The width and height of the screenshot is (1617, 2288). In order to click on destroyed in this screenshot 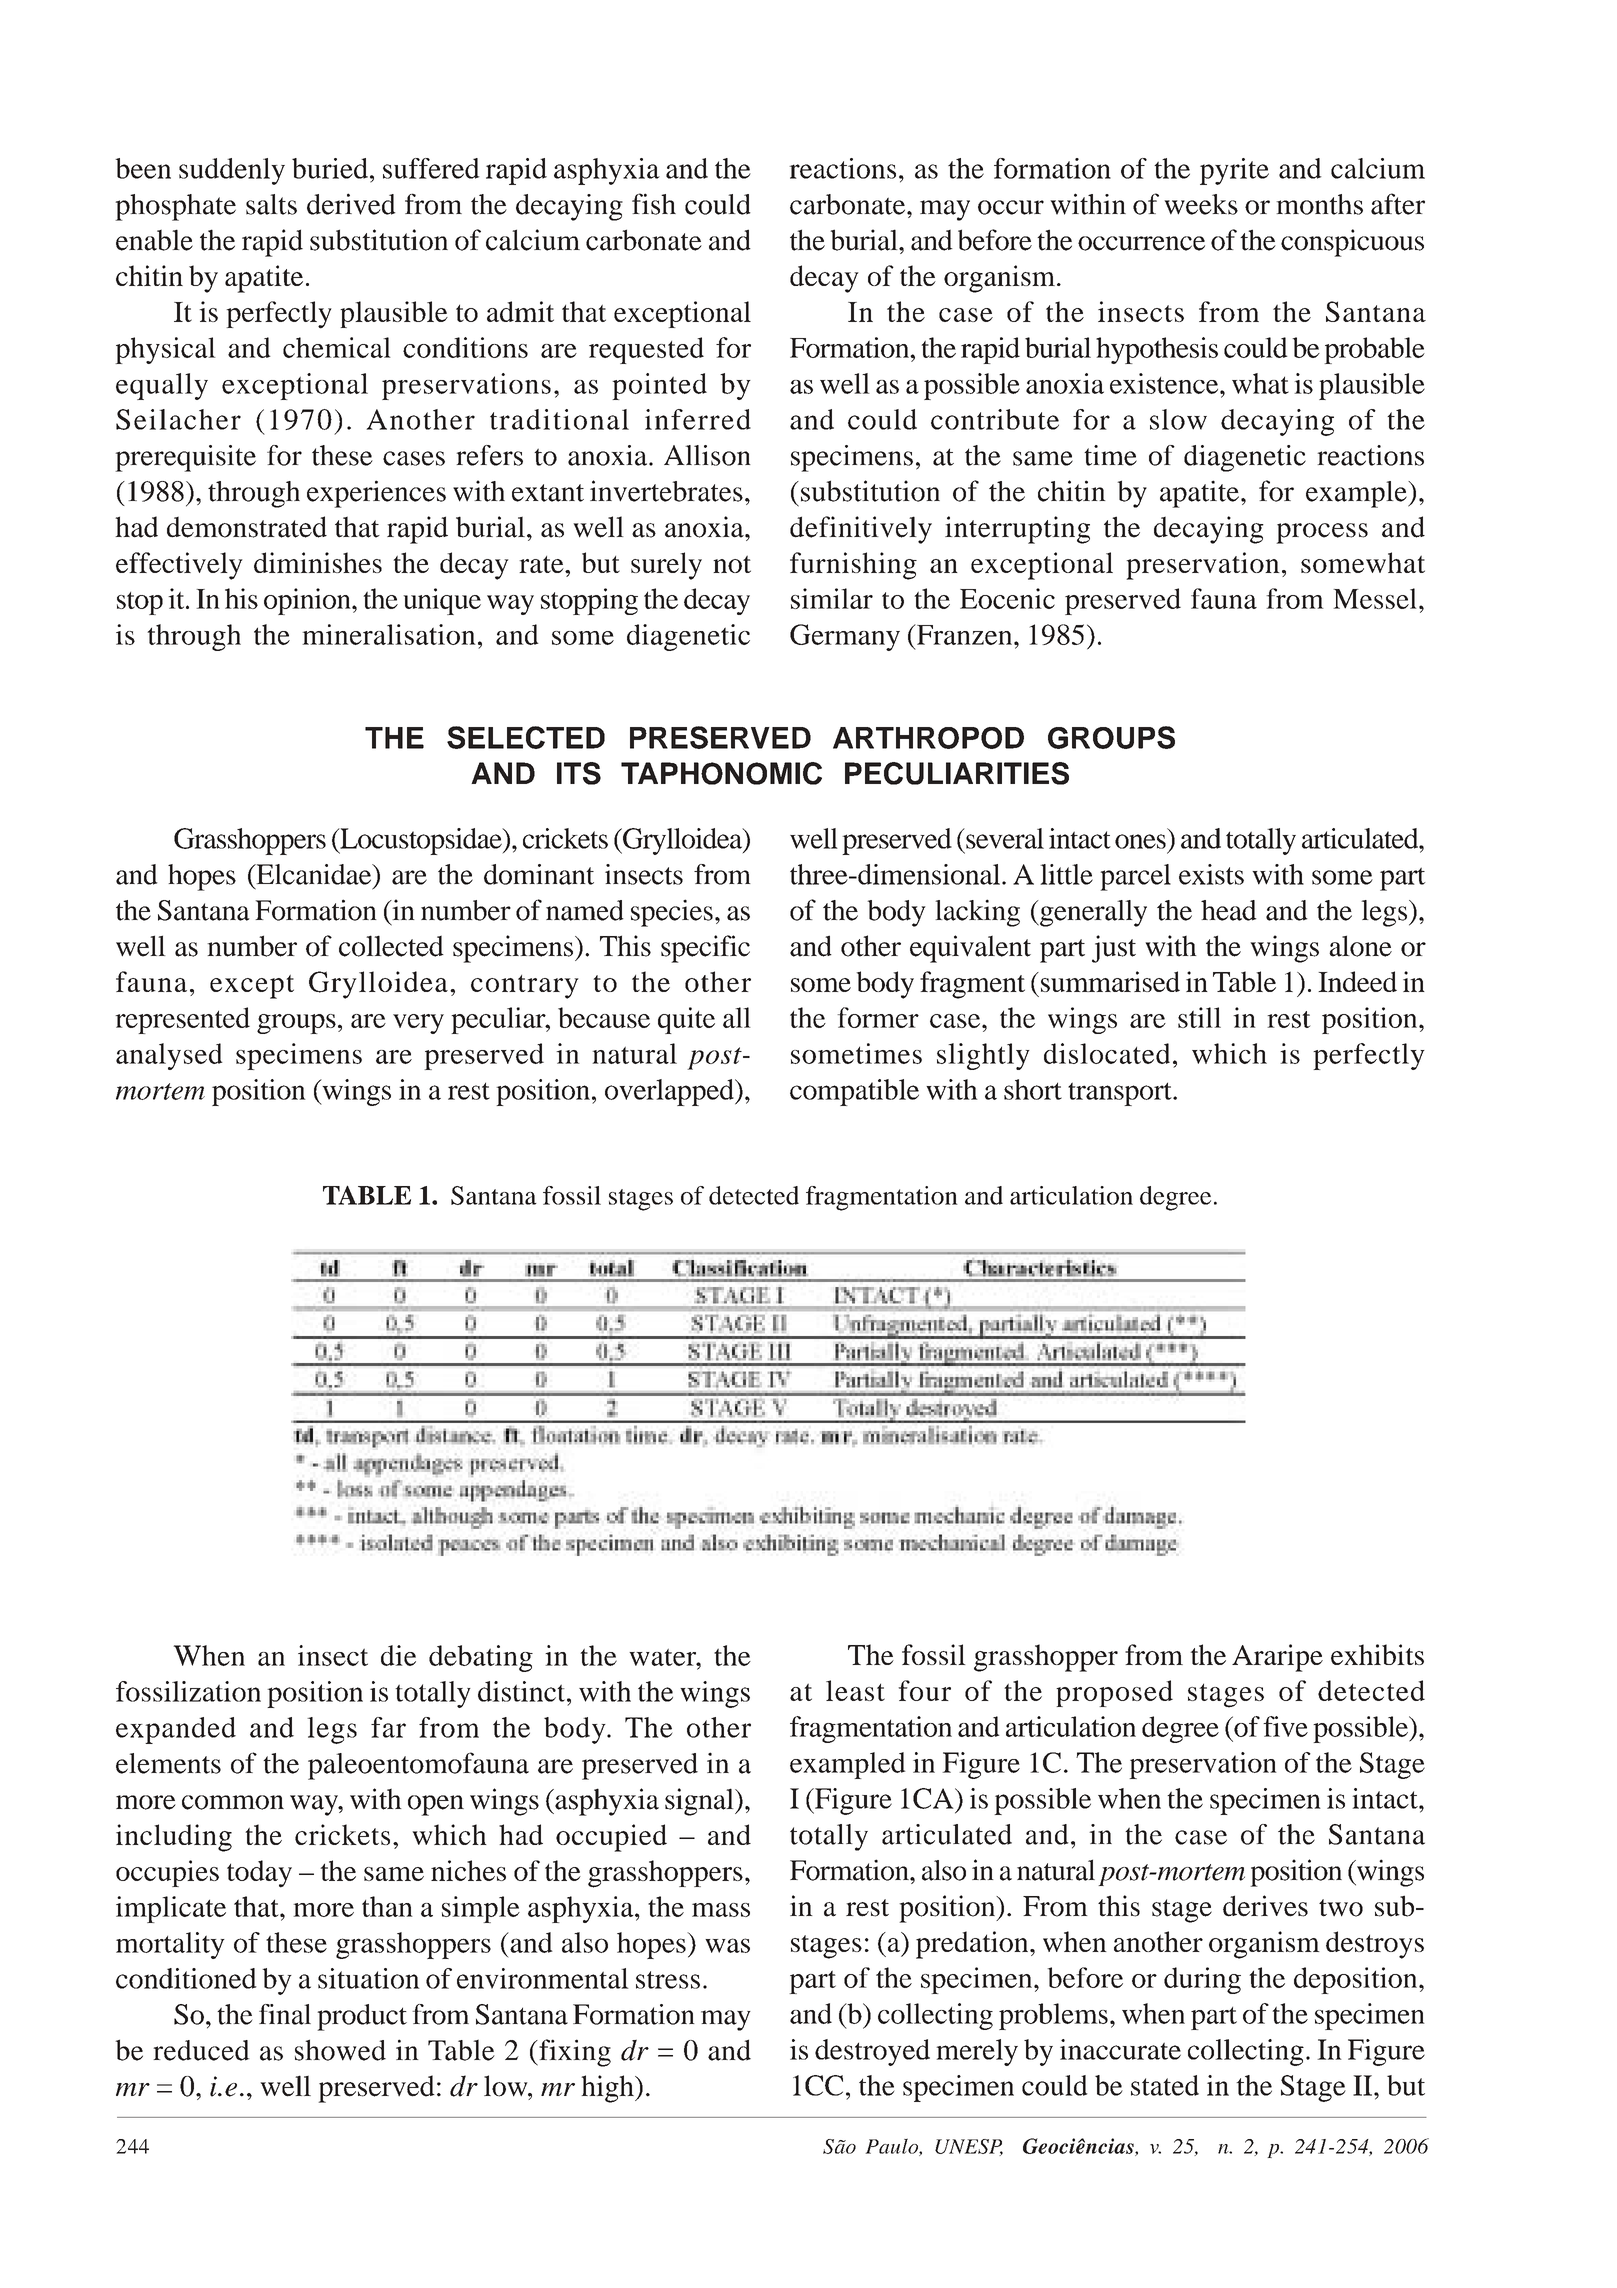, I will do `click(872, 2052)`.
